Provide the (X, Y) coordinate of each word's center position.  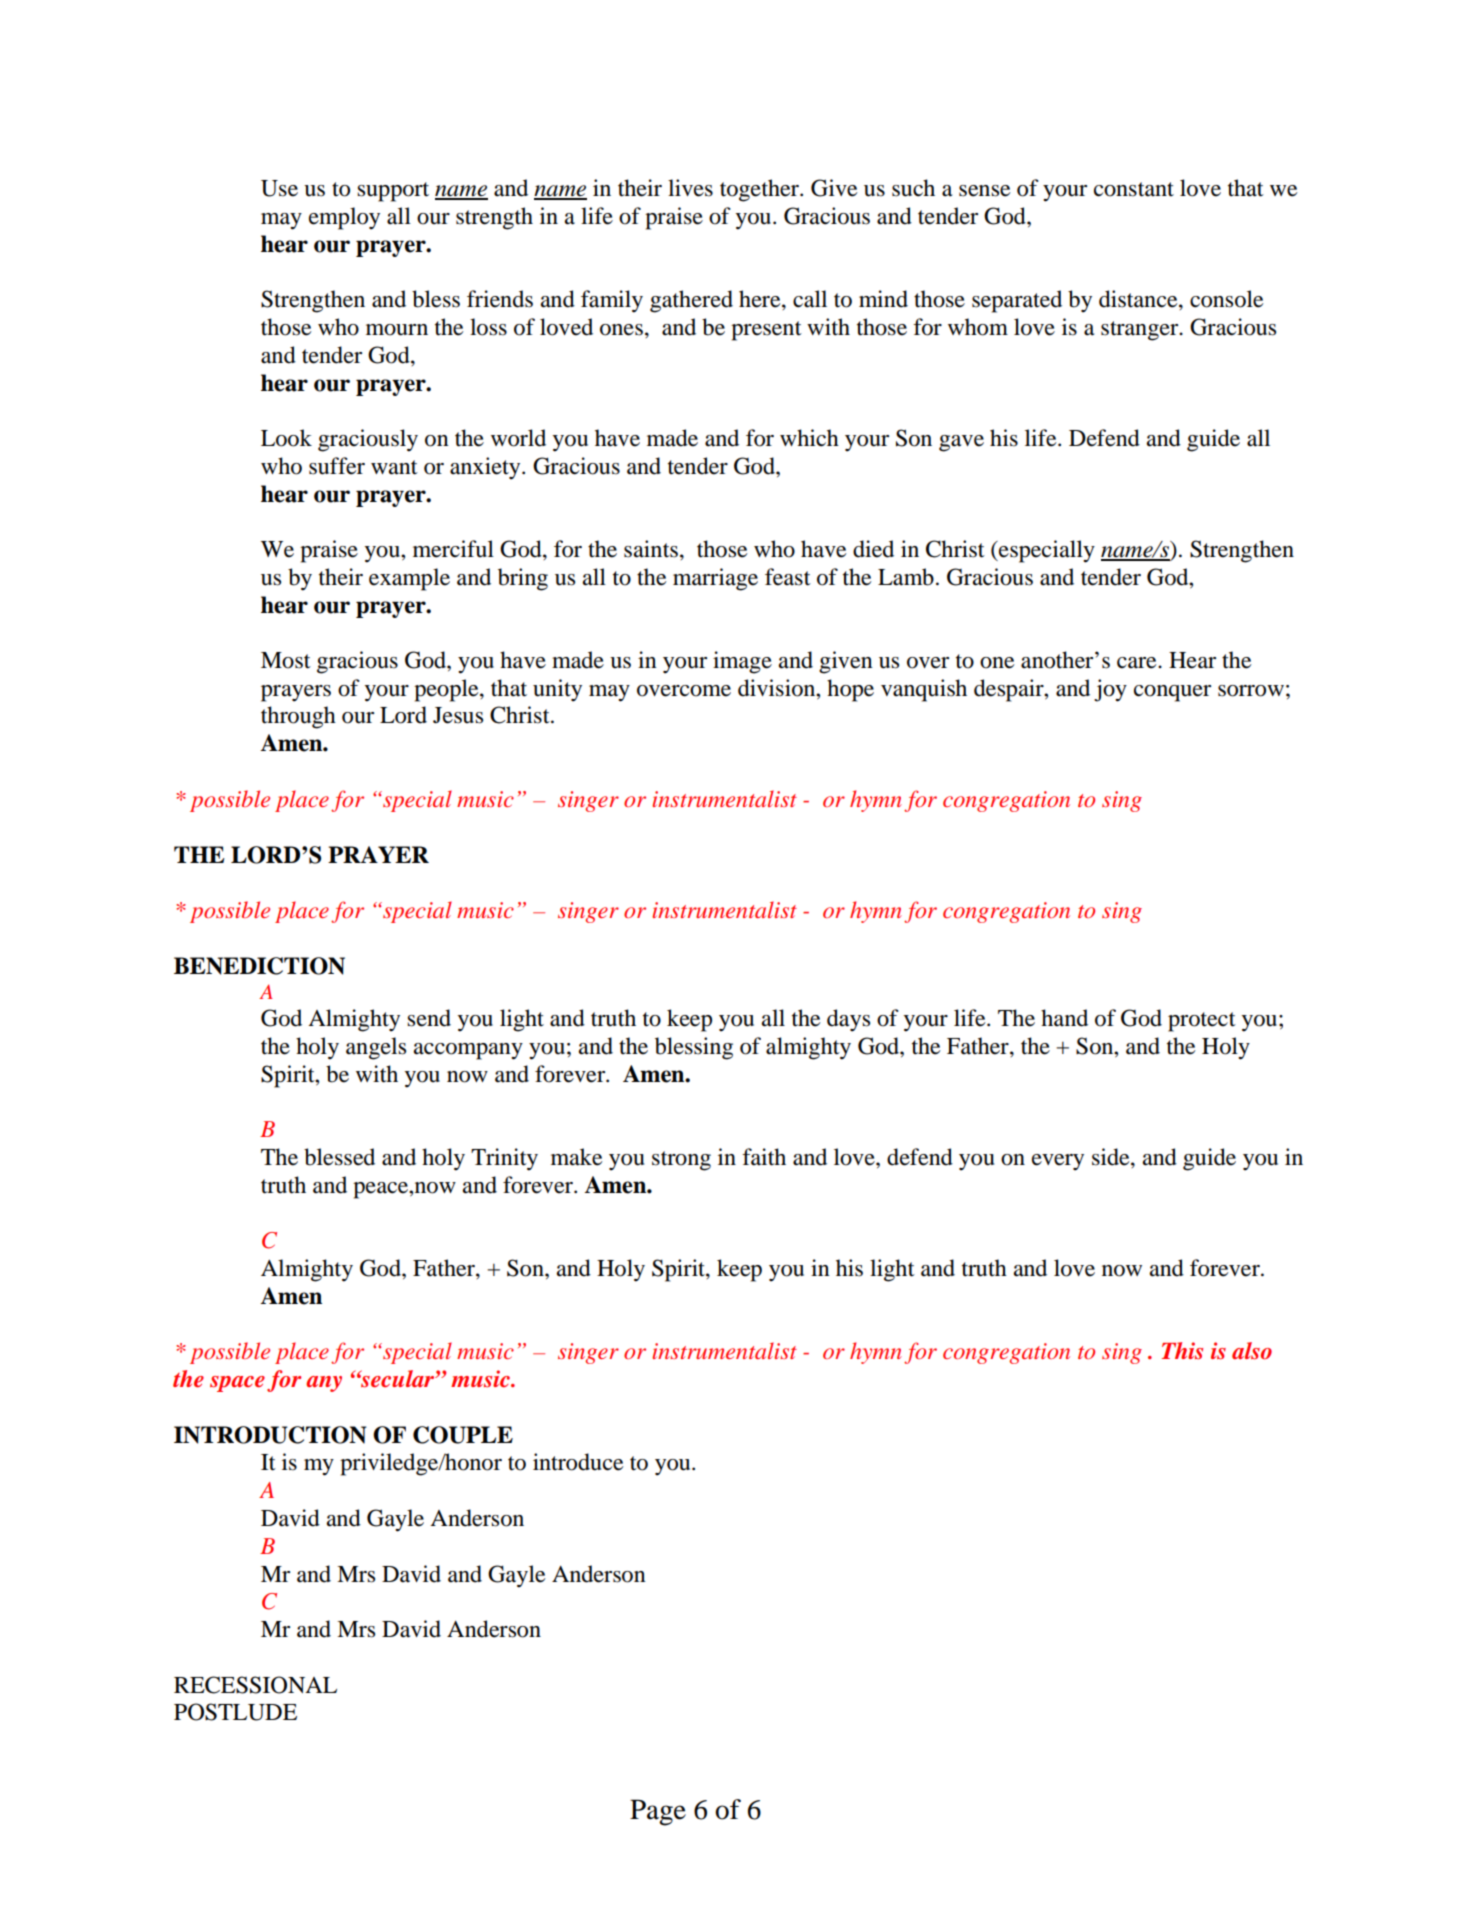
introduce (578, 1462)
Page (658, 1812)
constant (1134, 189)
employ (344, 218)
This (1182, 1351)
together (761, 190)
